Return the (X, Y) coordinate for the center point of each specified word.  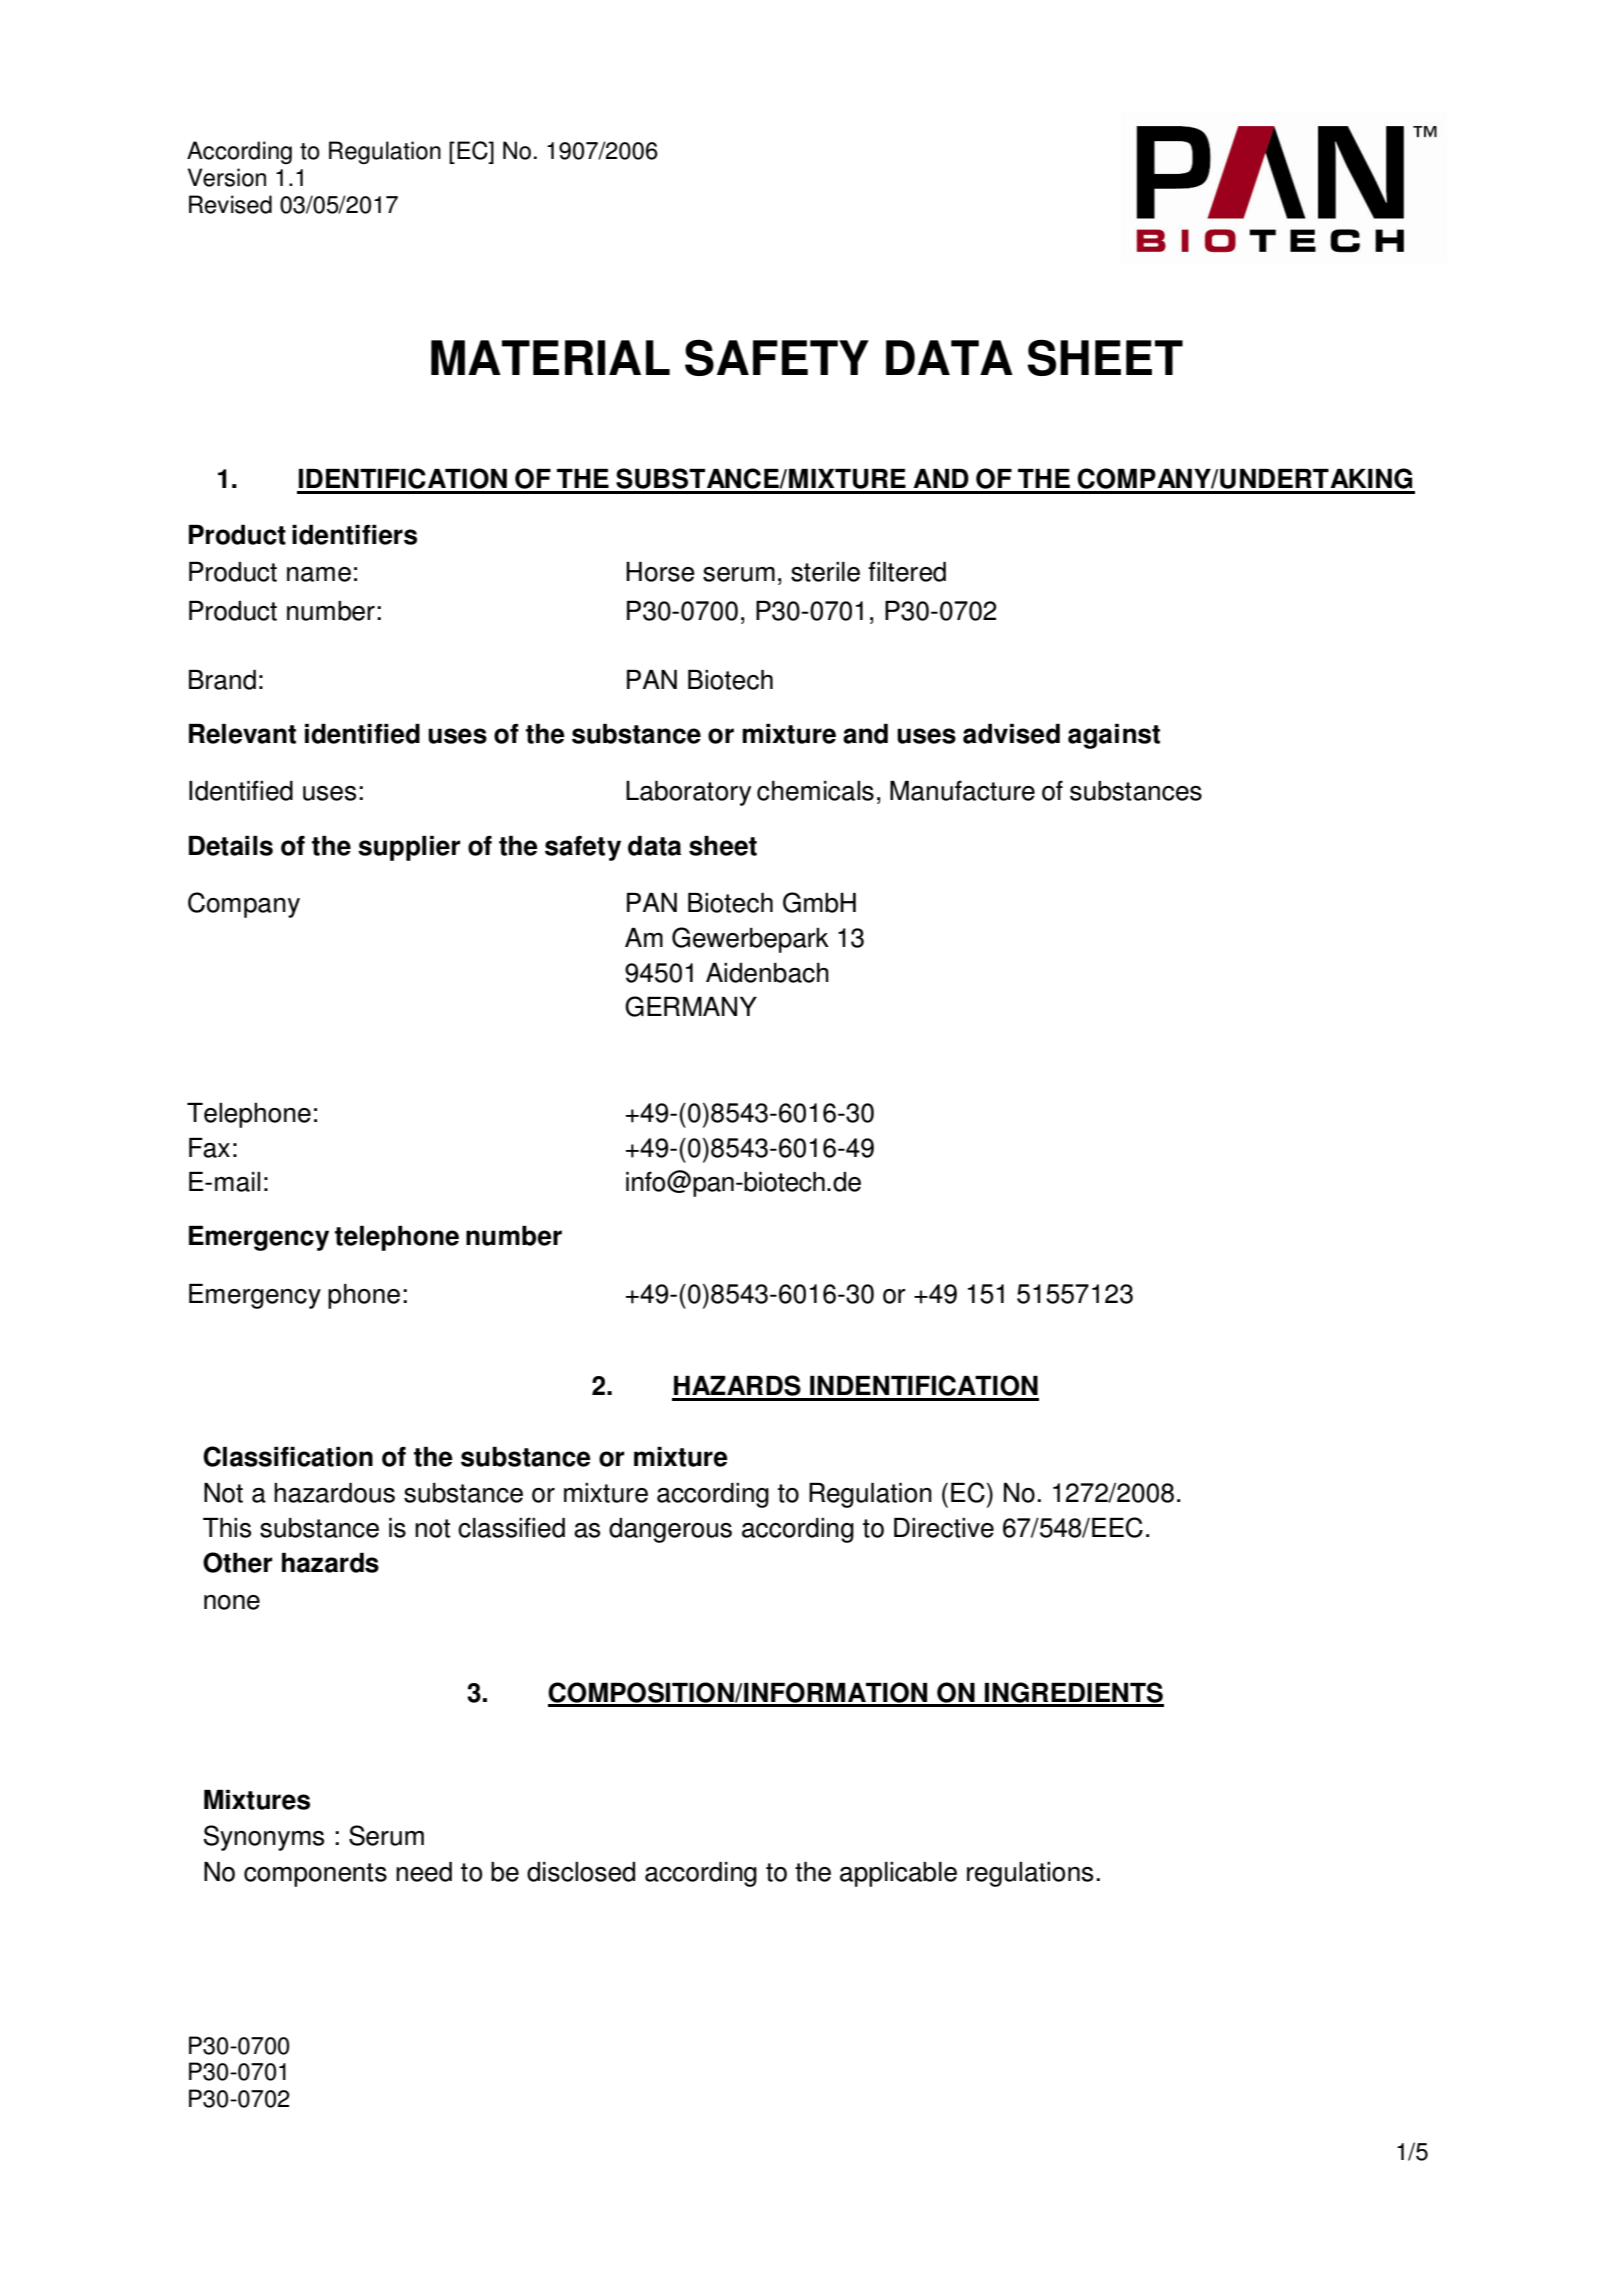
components (315, 1875)
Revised (230, 204)
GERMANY (691, 1006)
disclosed (581, 1872)
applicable (898, 1874)
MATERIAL (550, 357)
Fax (209, 1148)
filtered (907, 571)
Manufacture (962, 790)
